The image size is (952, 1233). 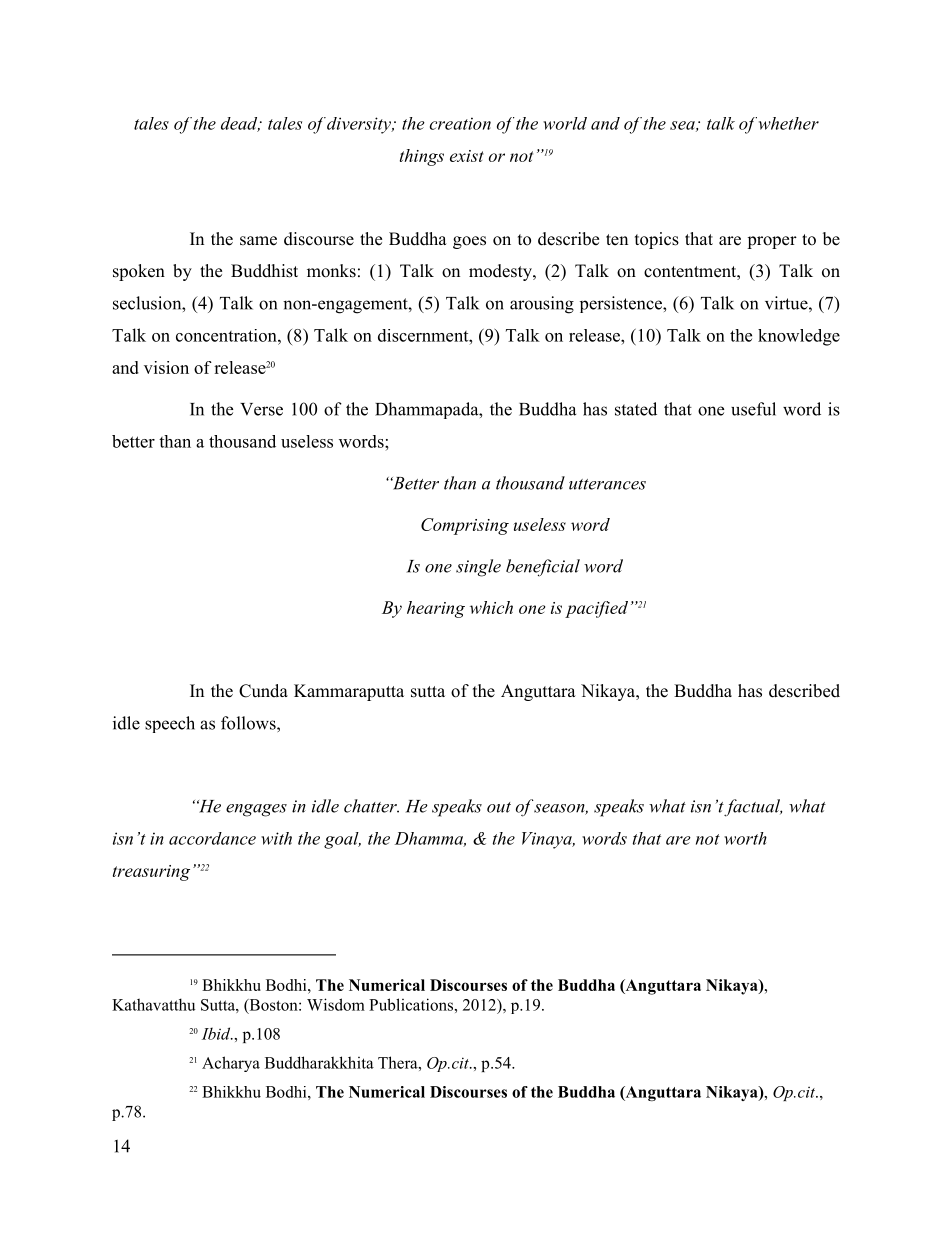 What do you see at coordinates (212, 838) in the screenshot?
I see `accordance` at bounding box center [212, 838].
